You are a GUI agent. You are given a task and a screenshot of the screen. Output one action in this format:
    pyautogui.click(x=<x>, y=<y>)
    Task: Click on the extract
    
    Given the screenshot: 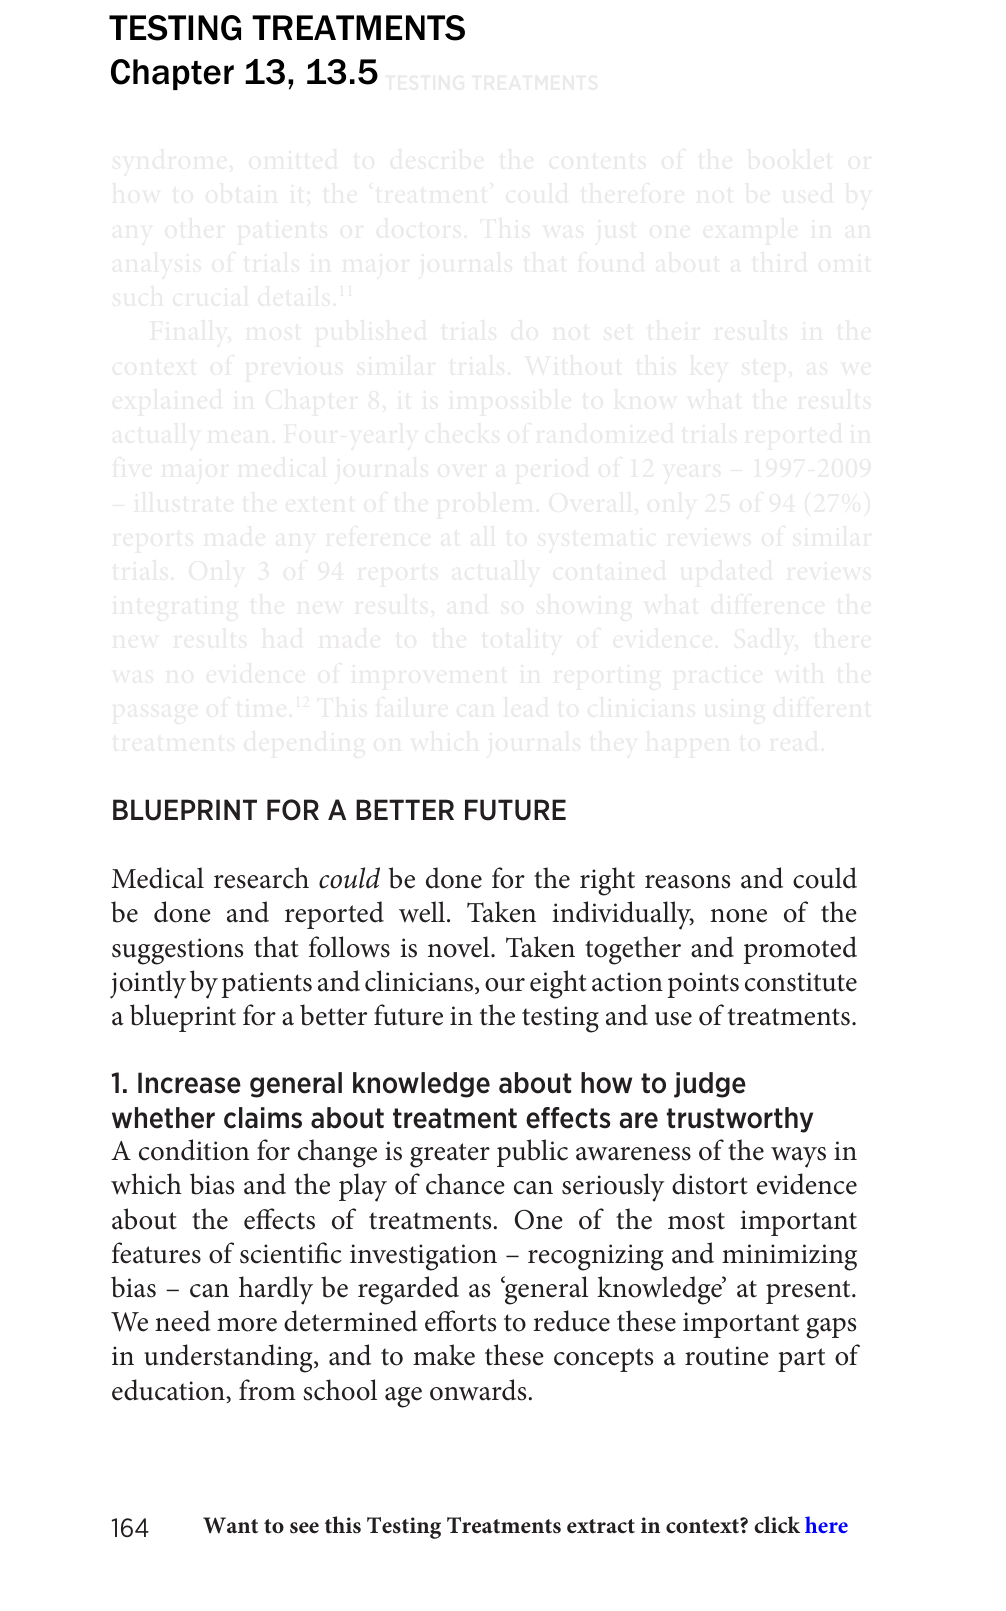 What is the action you would take?
    pyautogui.click(x=601, y=1526)
